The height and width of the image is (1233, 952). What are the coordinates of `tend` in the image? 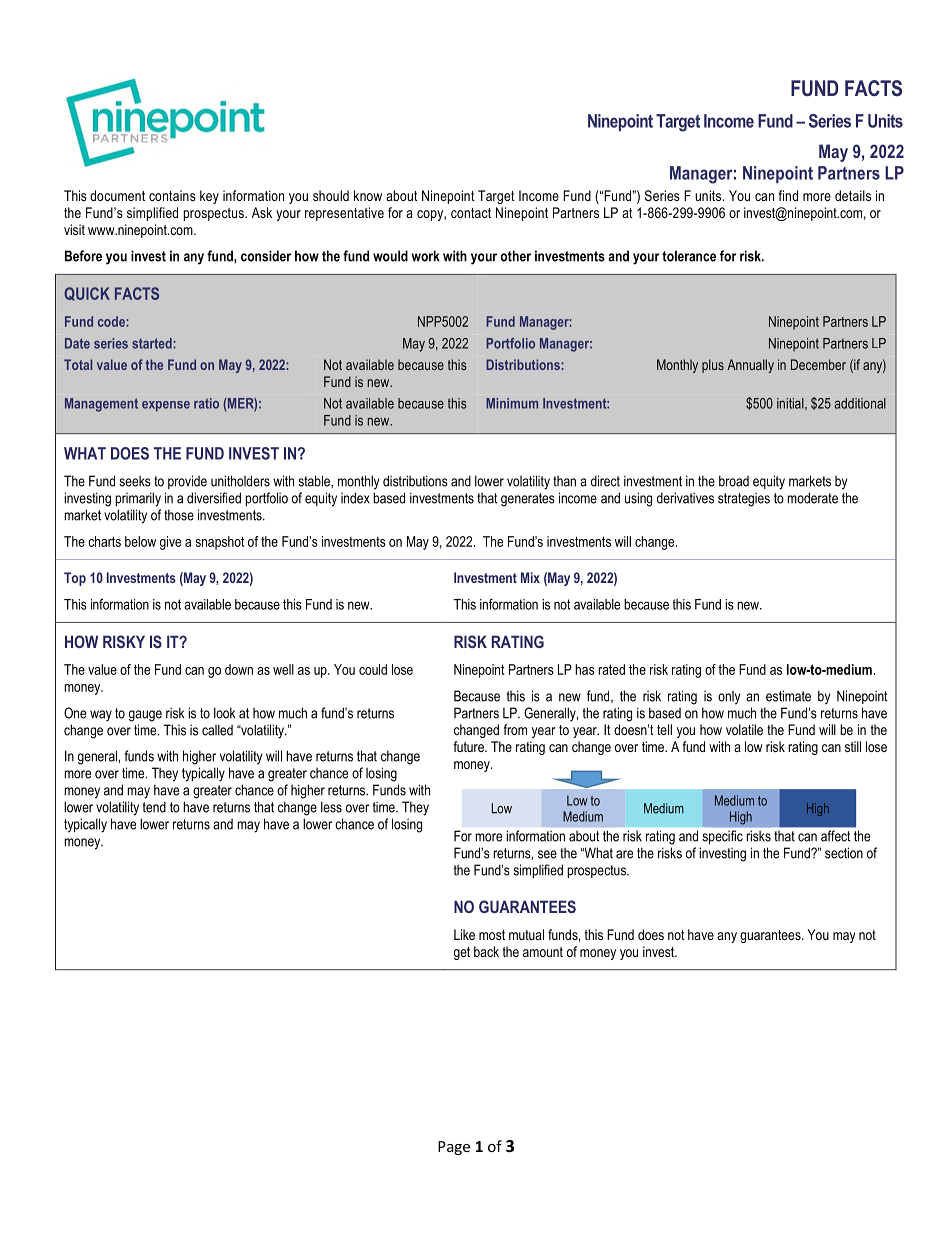 It's located at (154, 807).
